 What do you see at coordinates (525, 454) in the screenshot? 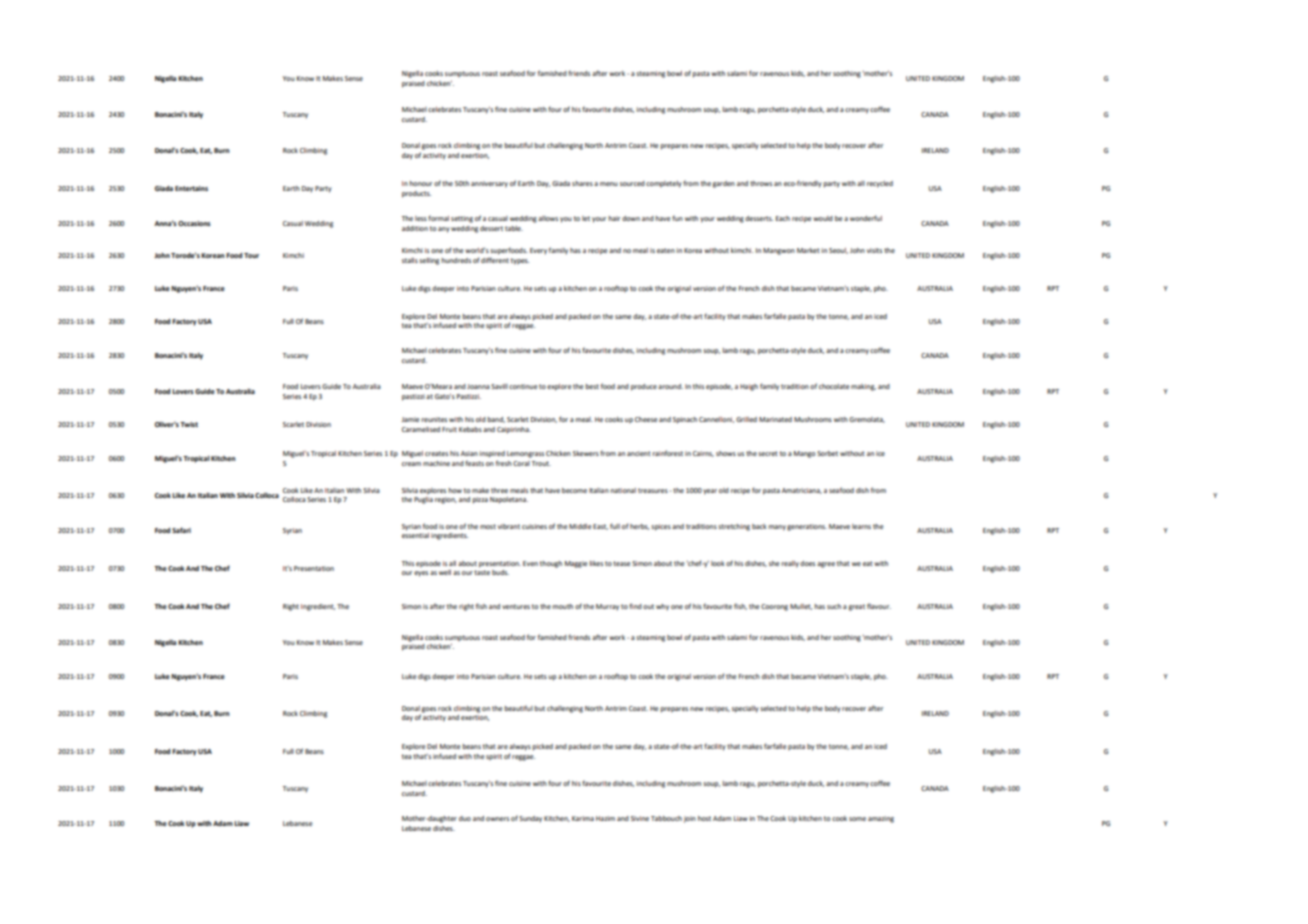
I see `Lemongrass` at bounding box center [525, 454].
